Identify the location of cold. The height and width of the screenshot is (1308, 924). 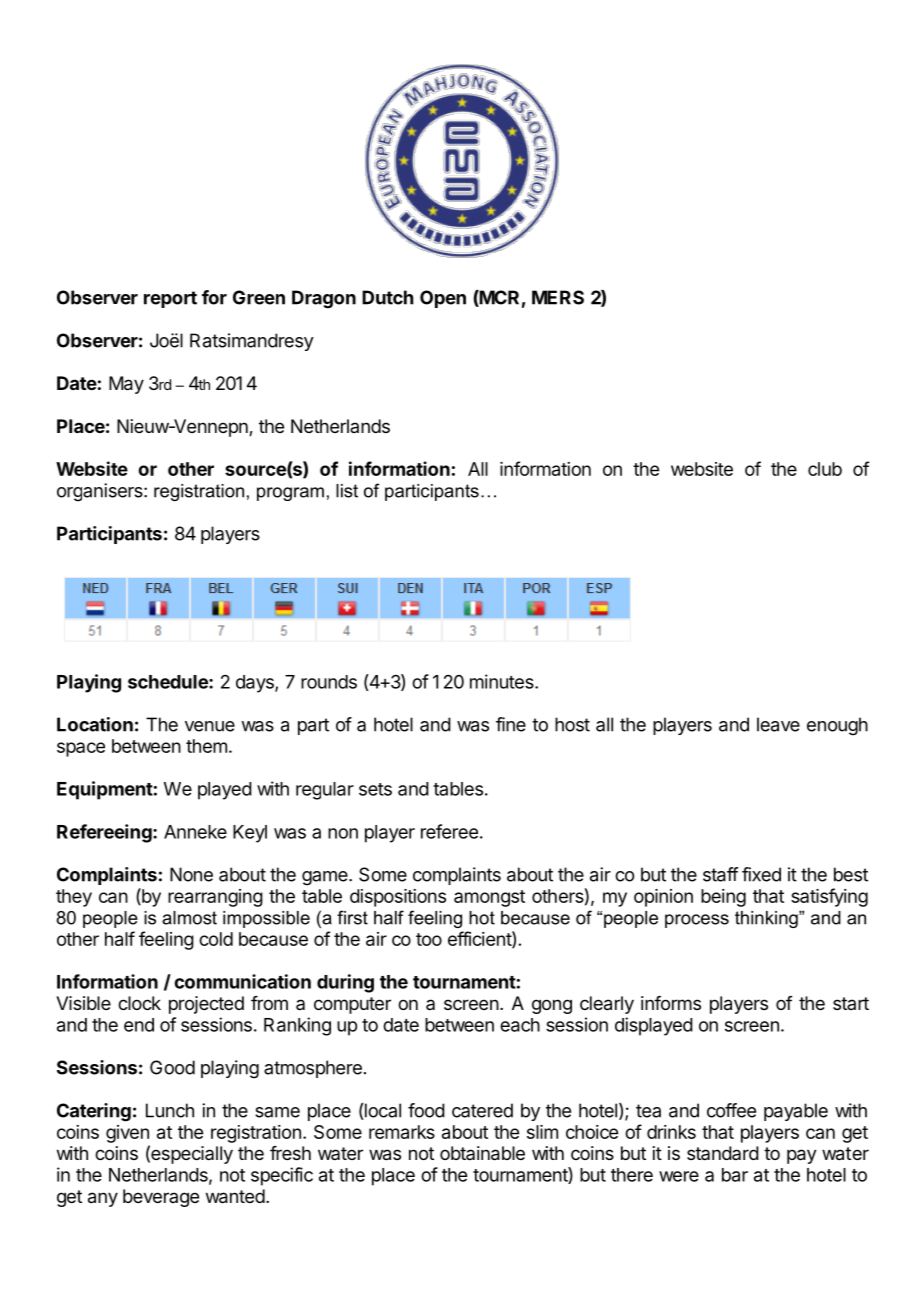
(216, 939).
